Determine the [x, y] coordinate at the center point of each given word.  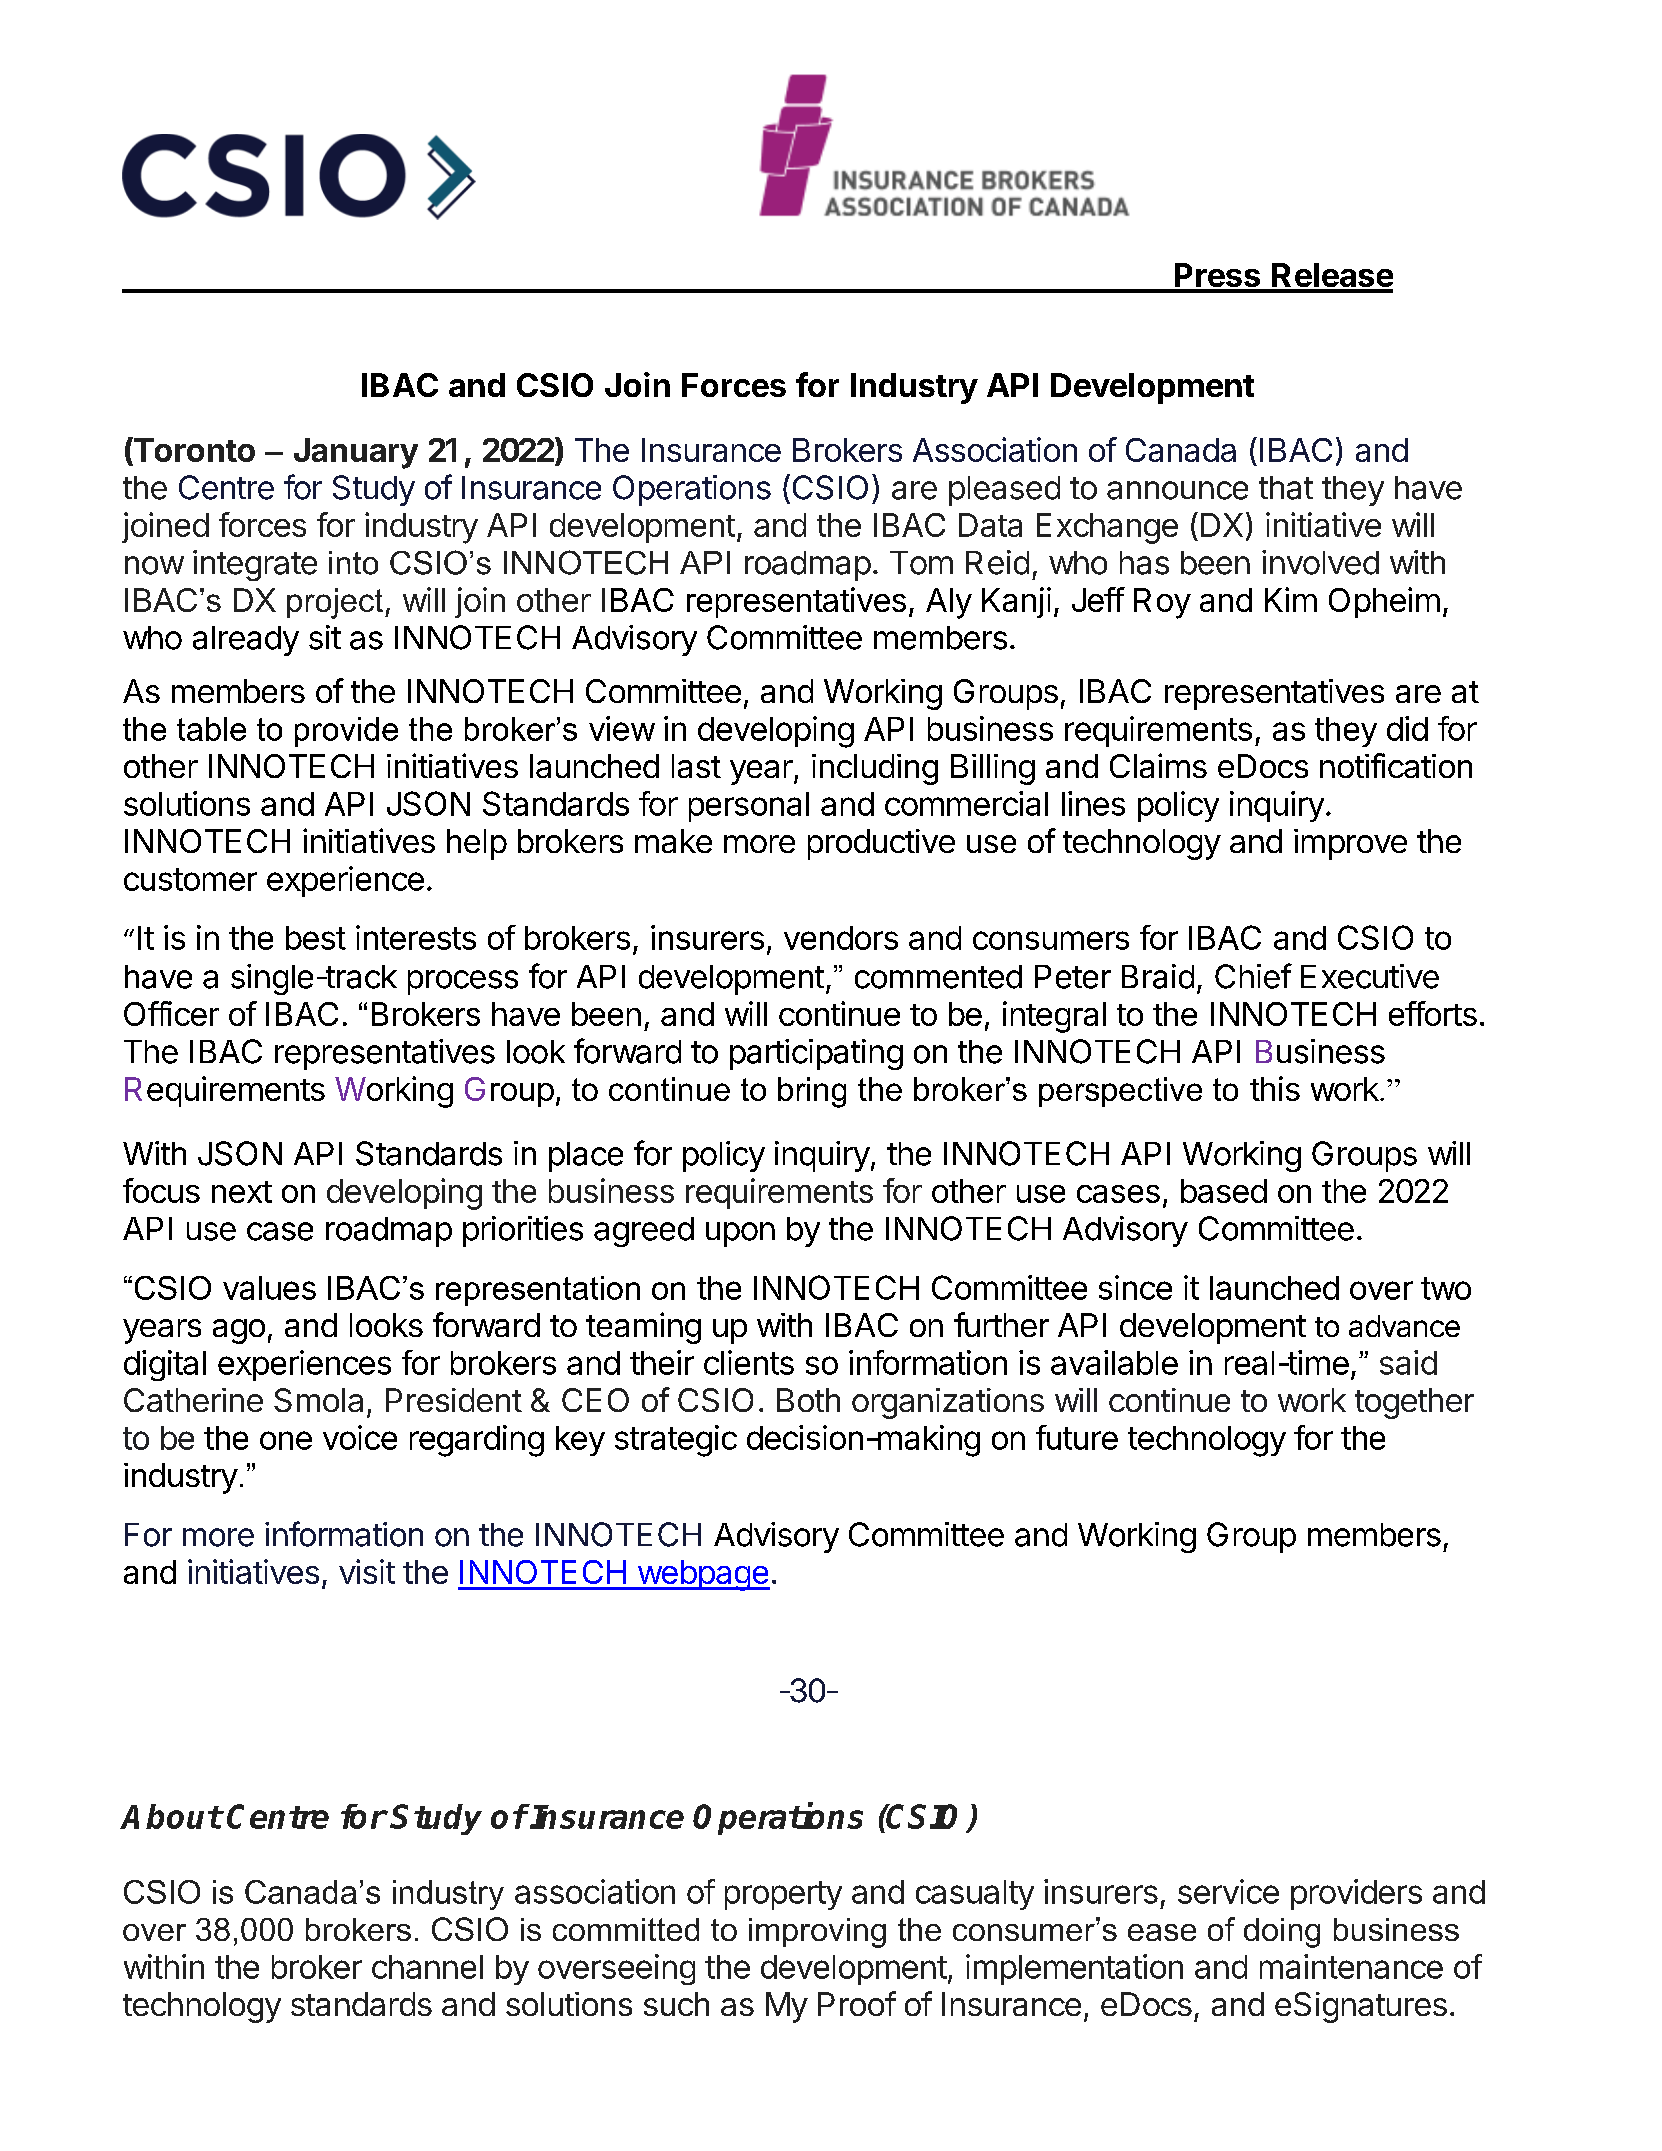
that [1286, 488]
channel [427, 1967]
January [356, 453]
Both [808, 1400]
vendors [841, 938]
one [286, 1440]
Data [990, 525]
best [316, 938]
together [1414, 1403]
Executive [1370, 976]
